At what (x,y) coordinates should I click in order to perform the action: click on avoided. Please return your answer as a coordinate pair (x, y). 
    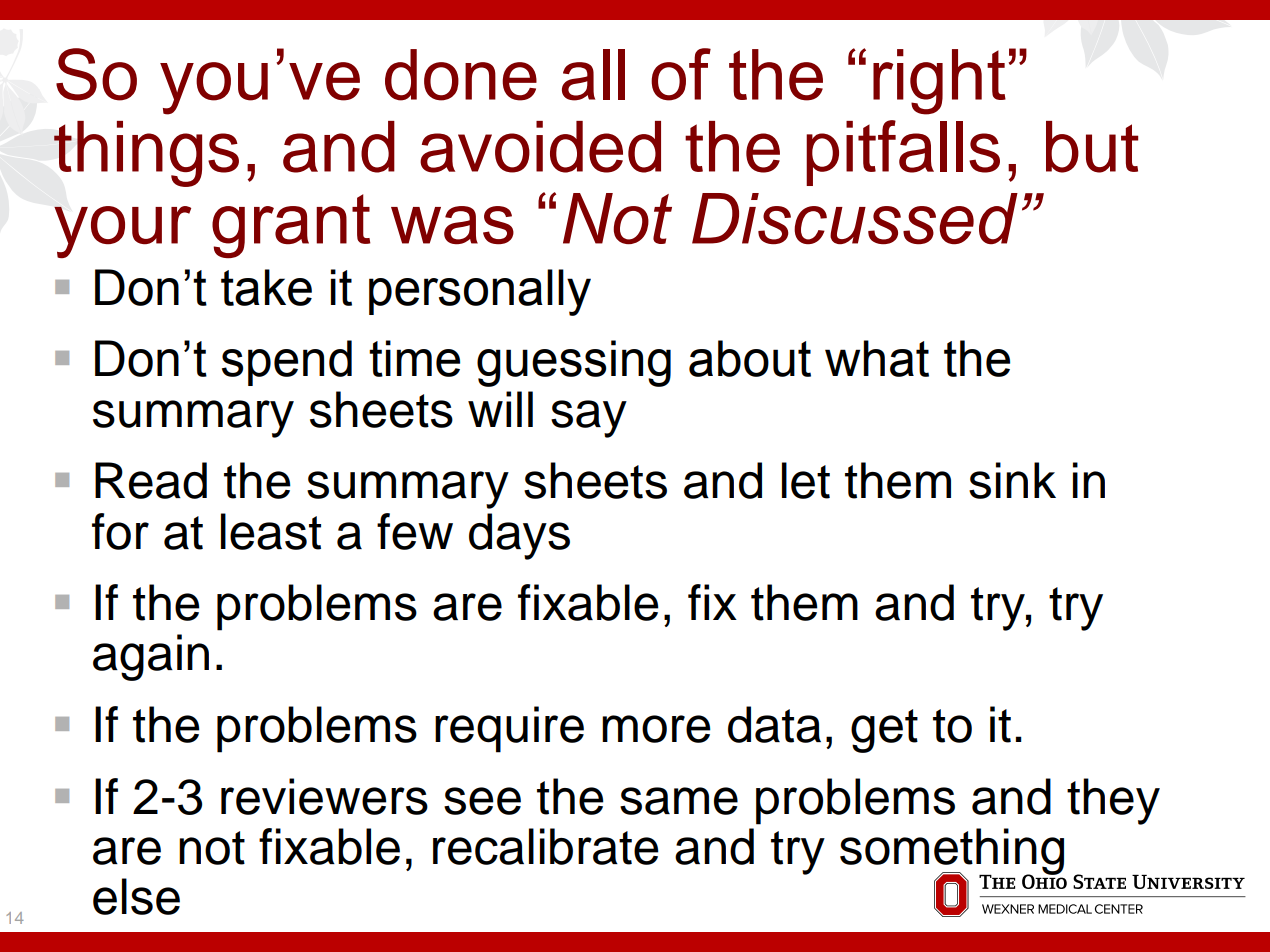
    Looking at the image, I should click on (540, 147).
